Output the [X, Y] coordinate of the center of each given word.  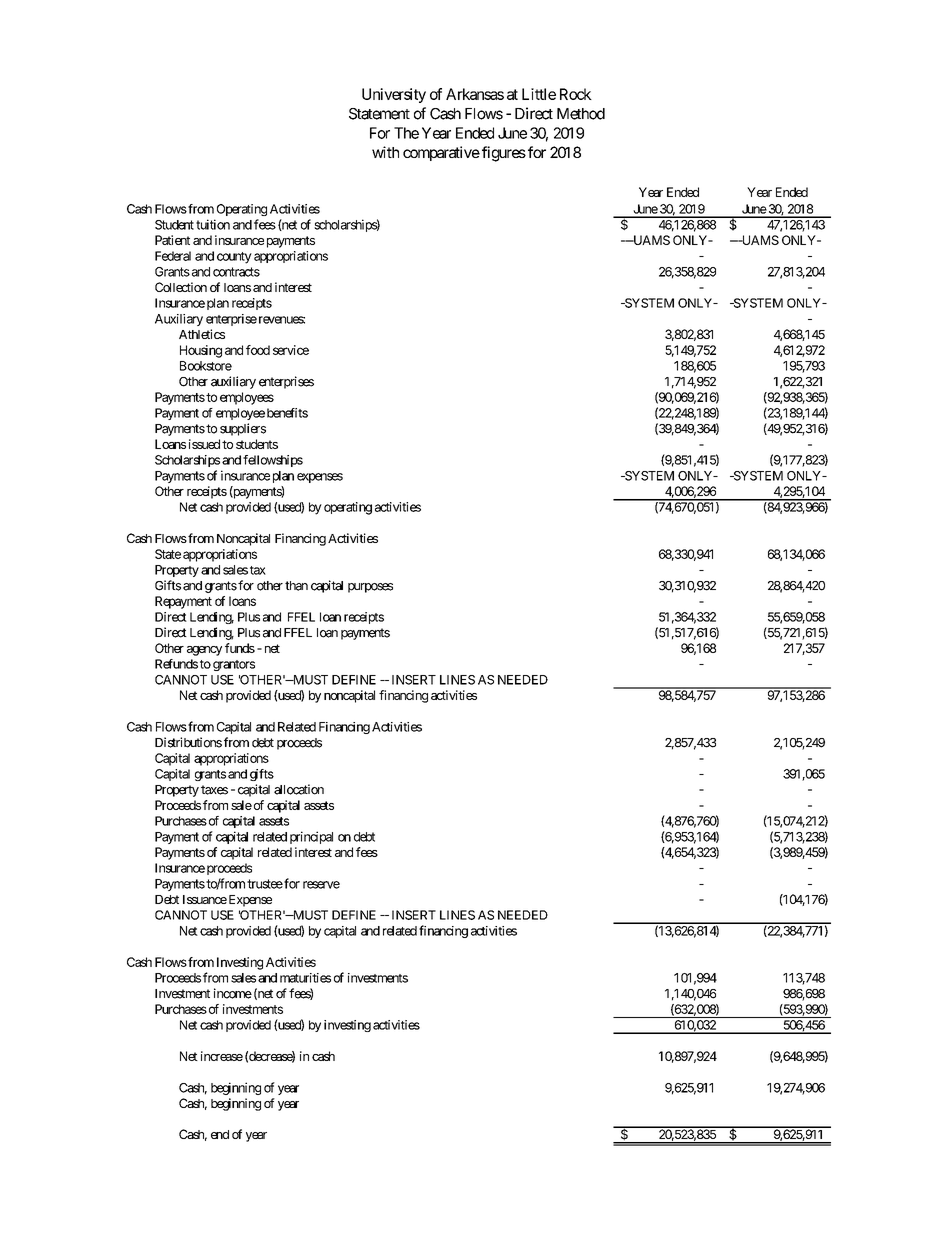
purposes [370, 588]
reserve [321, 885]
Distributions [188, 742]
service [291, 350]
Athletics [202, 334]
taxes [214, 790]
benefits [287, 413]
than [296, 586]
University [394, 95]
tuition [213, 224]
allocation [299, 789]
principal [311, 837]
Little [539, 94]
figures [504, 154]
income [233, 993]
